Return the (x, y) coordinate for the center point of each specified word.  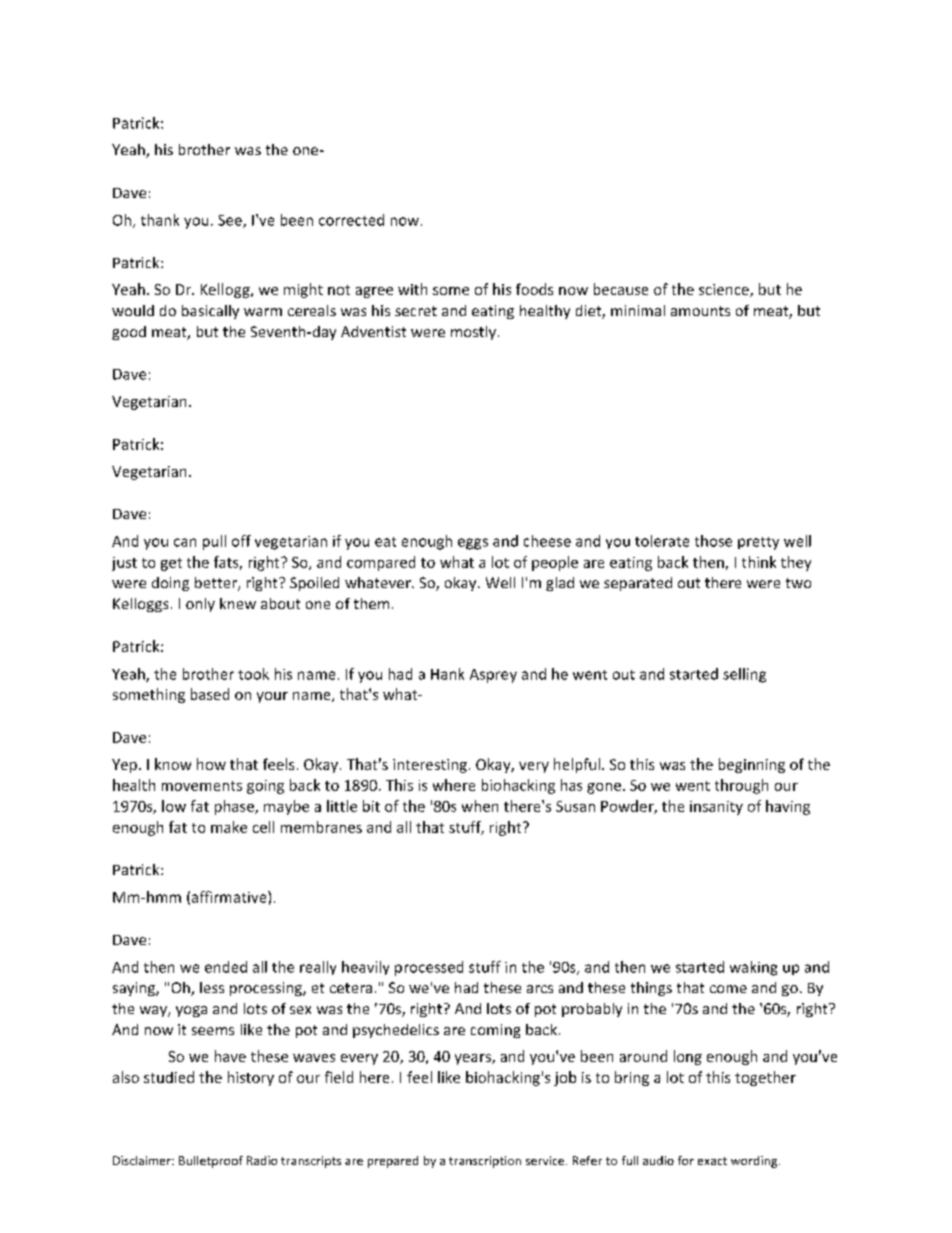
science (725, 290)
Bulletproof (211, 1162)
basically (210, 312)
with (412, 289)
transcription (485, 1162)
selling (744, 675)
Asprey (493, 676)
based (210, 694)
